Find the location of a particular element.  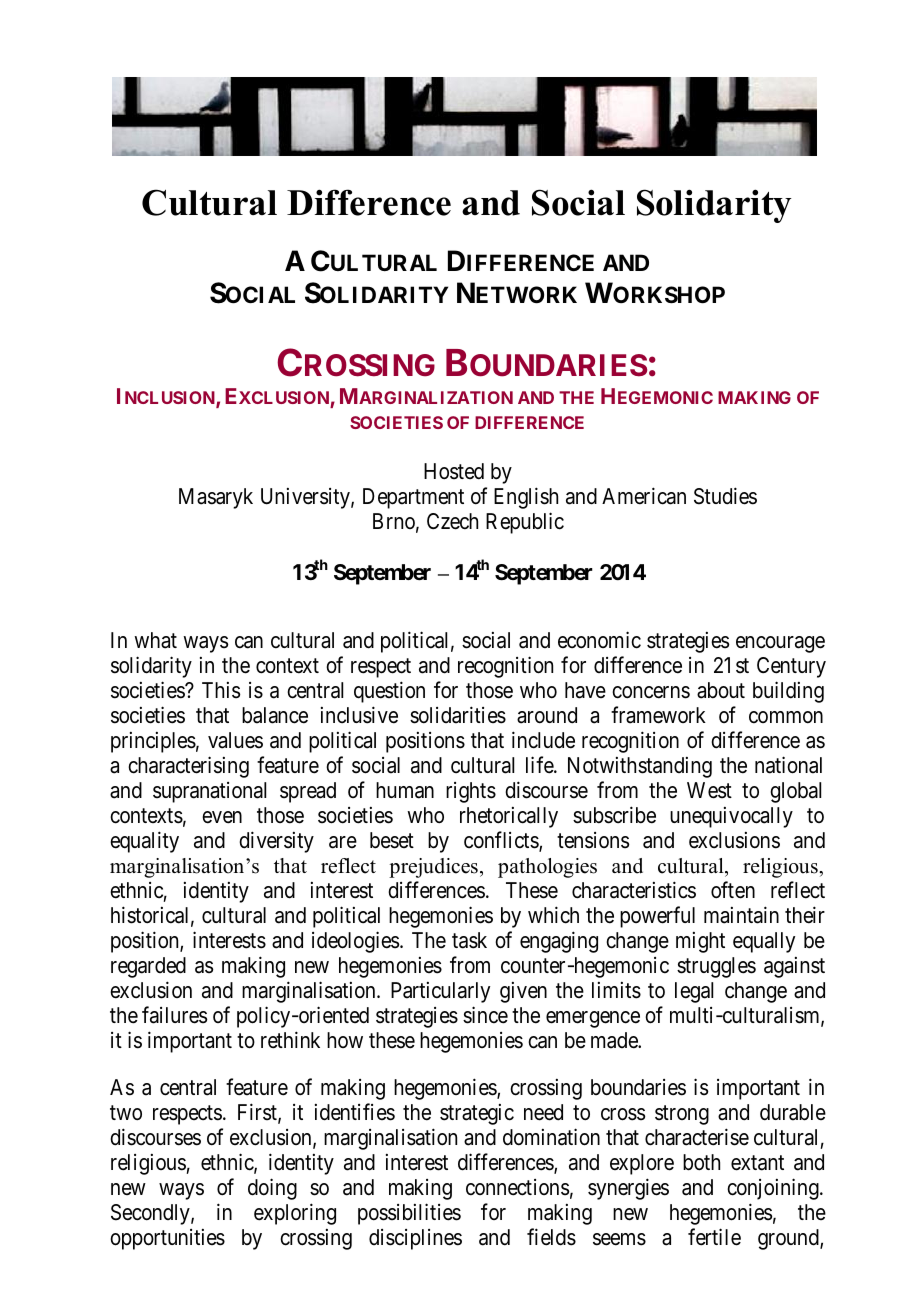

conflicts is located at coordinates (502, 841).
